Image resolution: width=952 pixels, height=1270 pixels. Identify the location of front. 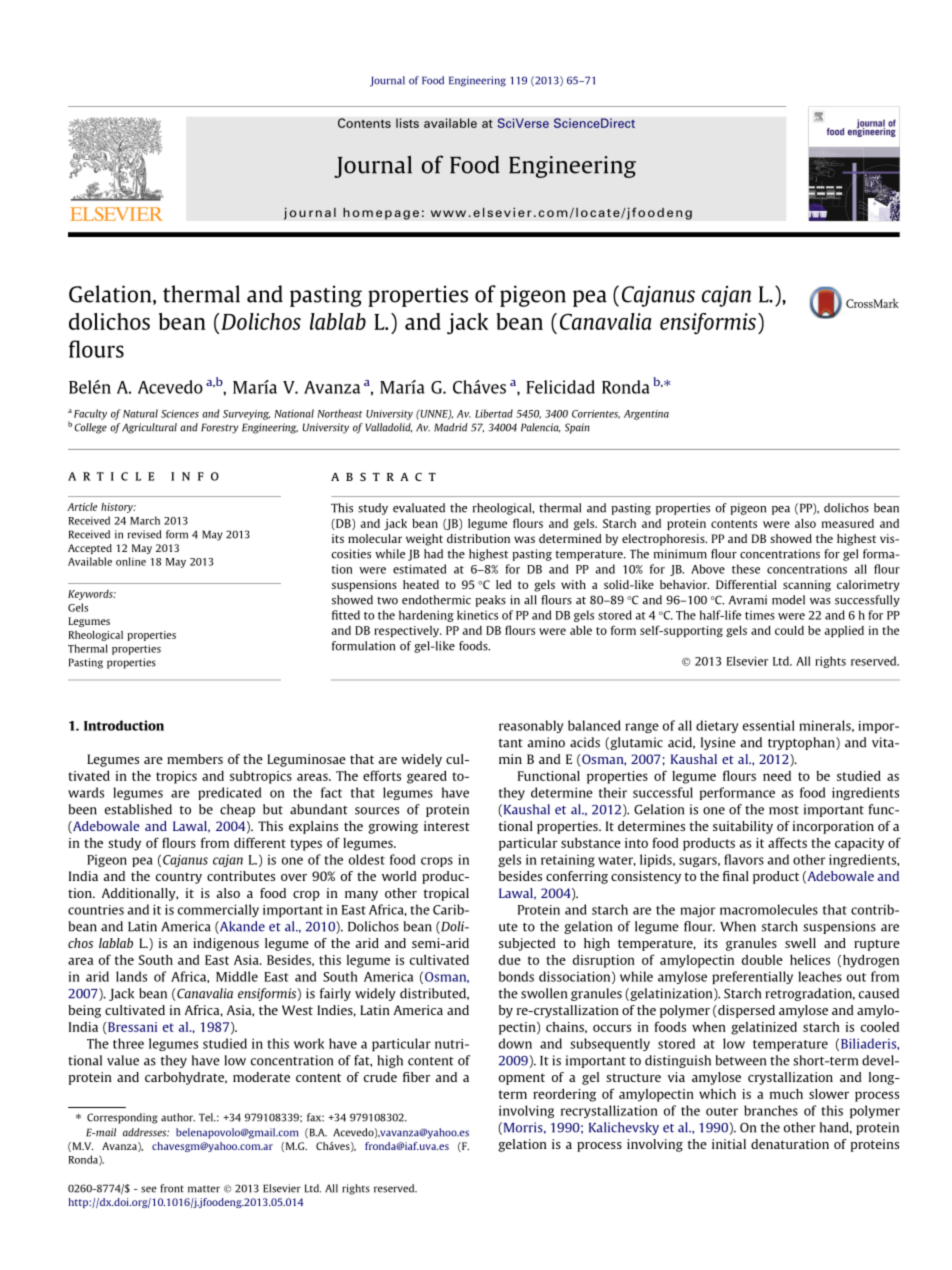
(172, 1188).
